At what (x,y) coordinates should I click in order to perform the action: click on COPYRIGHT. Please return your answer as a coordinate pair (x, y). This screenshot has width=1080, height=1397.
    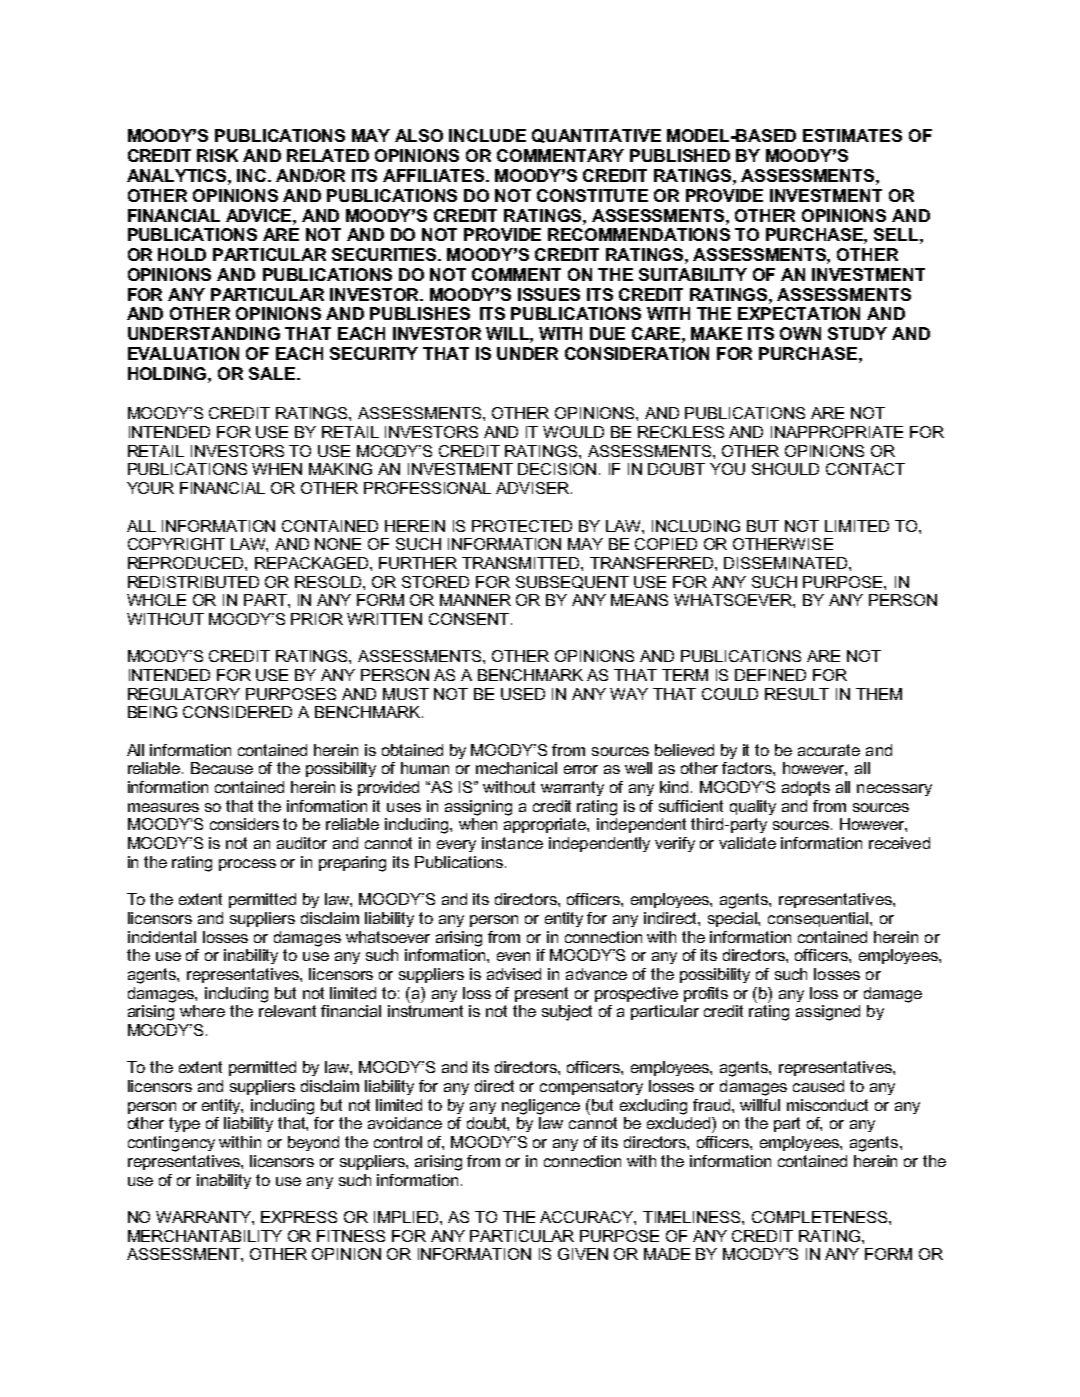
    Looking at the image, I should click on (176, 544).
